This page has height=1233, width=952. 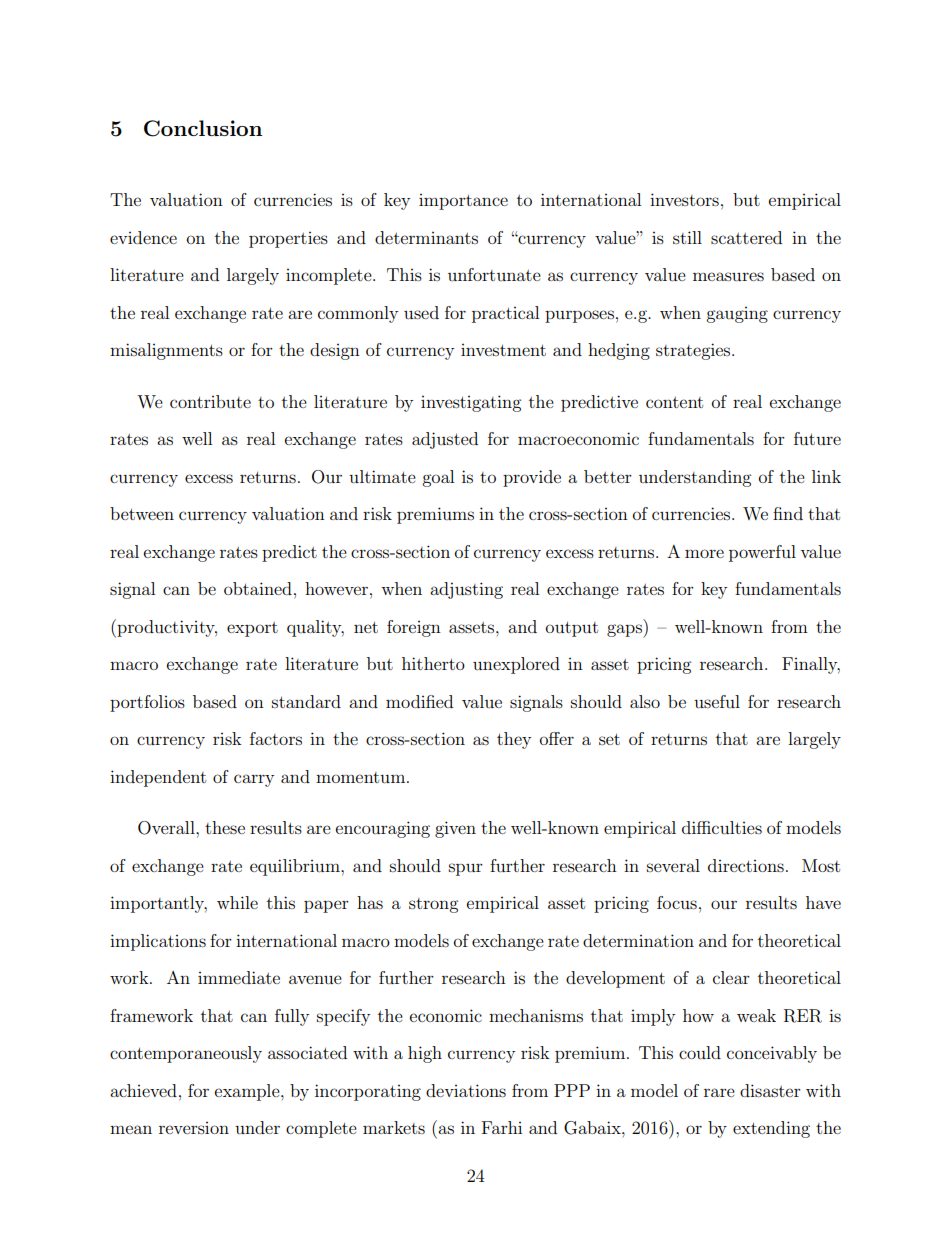 I want to click on example, so click(x=248, y=1092).
